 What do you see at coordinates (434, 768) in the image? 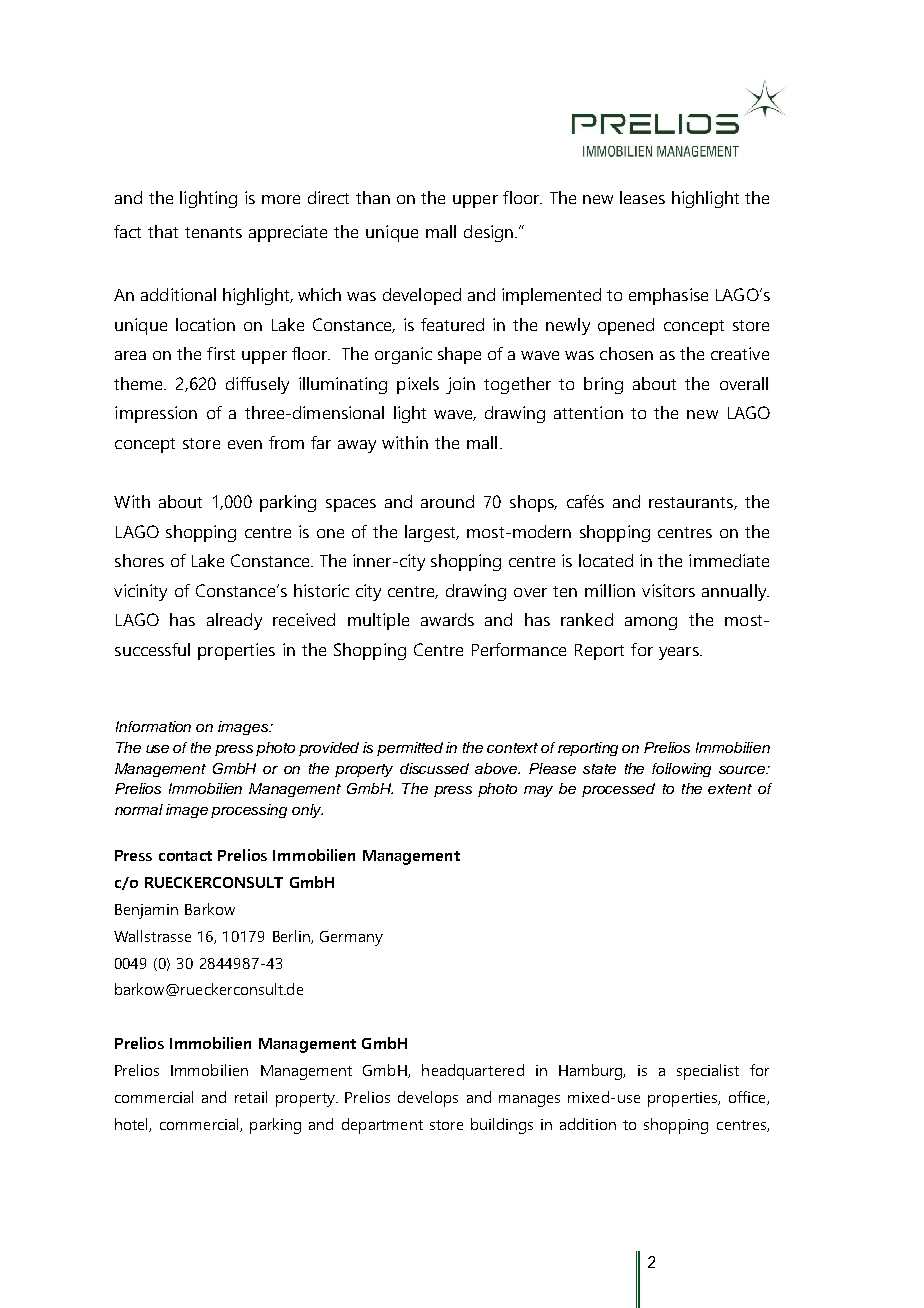
I see `discussed` at bounding box center [434, 768].
